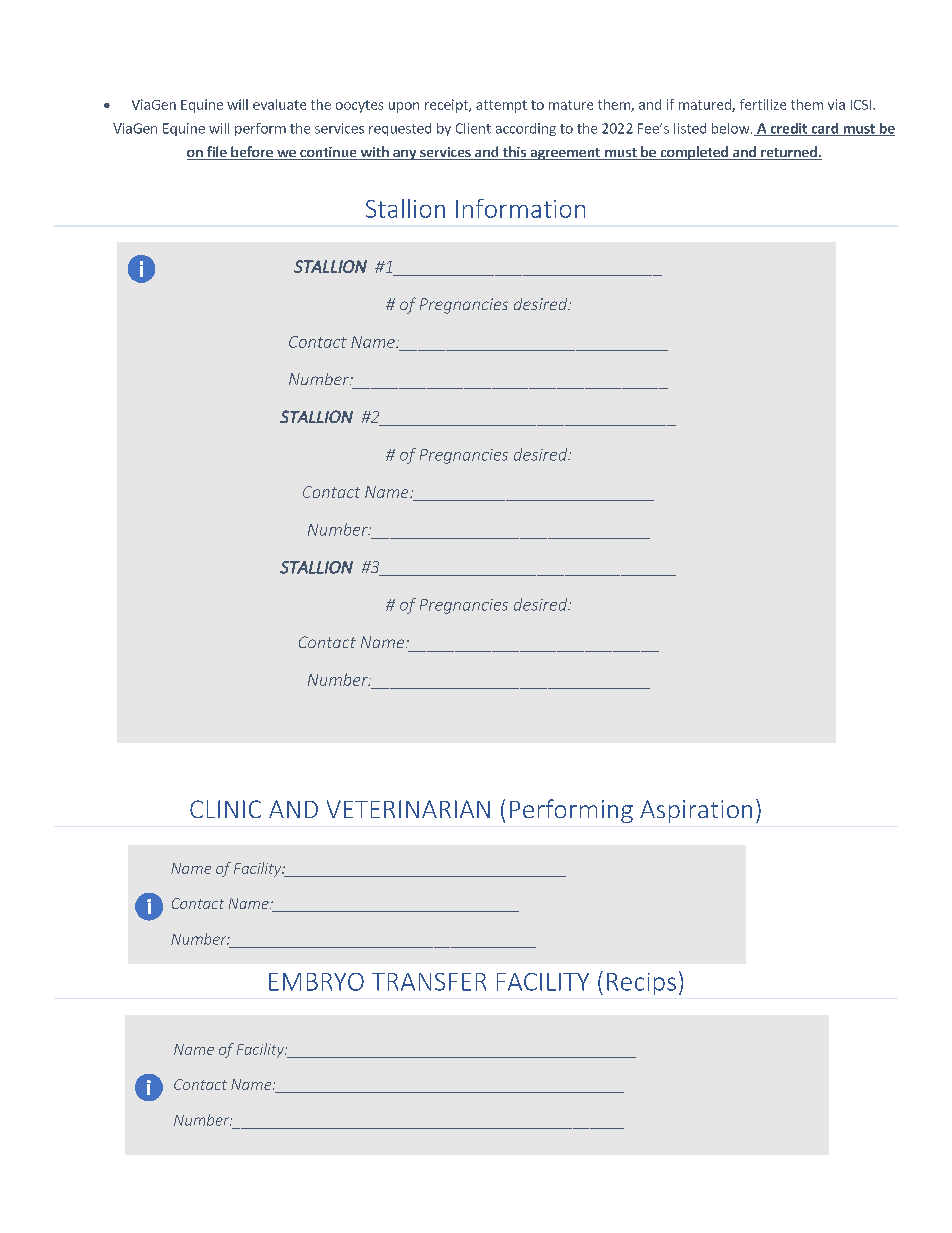 The width and height of the document is (952, 1233). What do you see at coordinates (520, 208) in the document?
I see `Information` at bounding box center [520, 208].
